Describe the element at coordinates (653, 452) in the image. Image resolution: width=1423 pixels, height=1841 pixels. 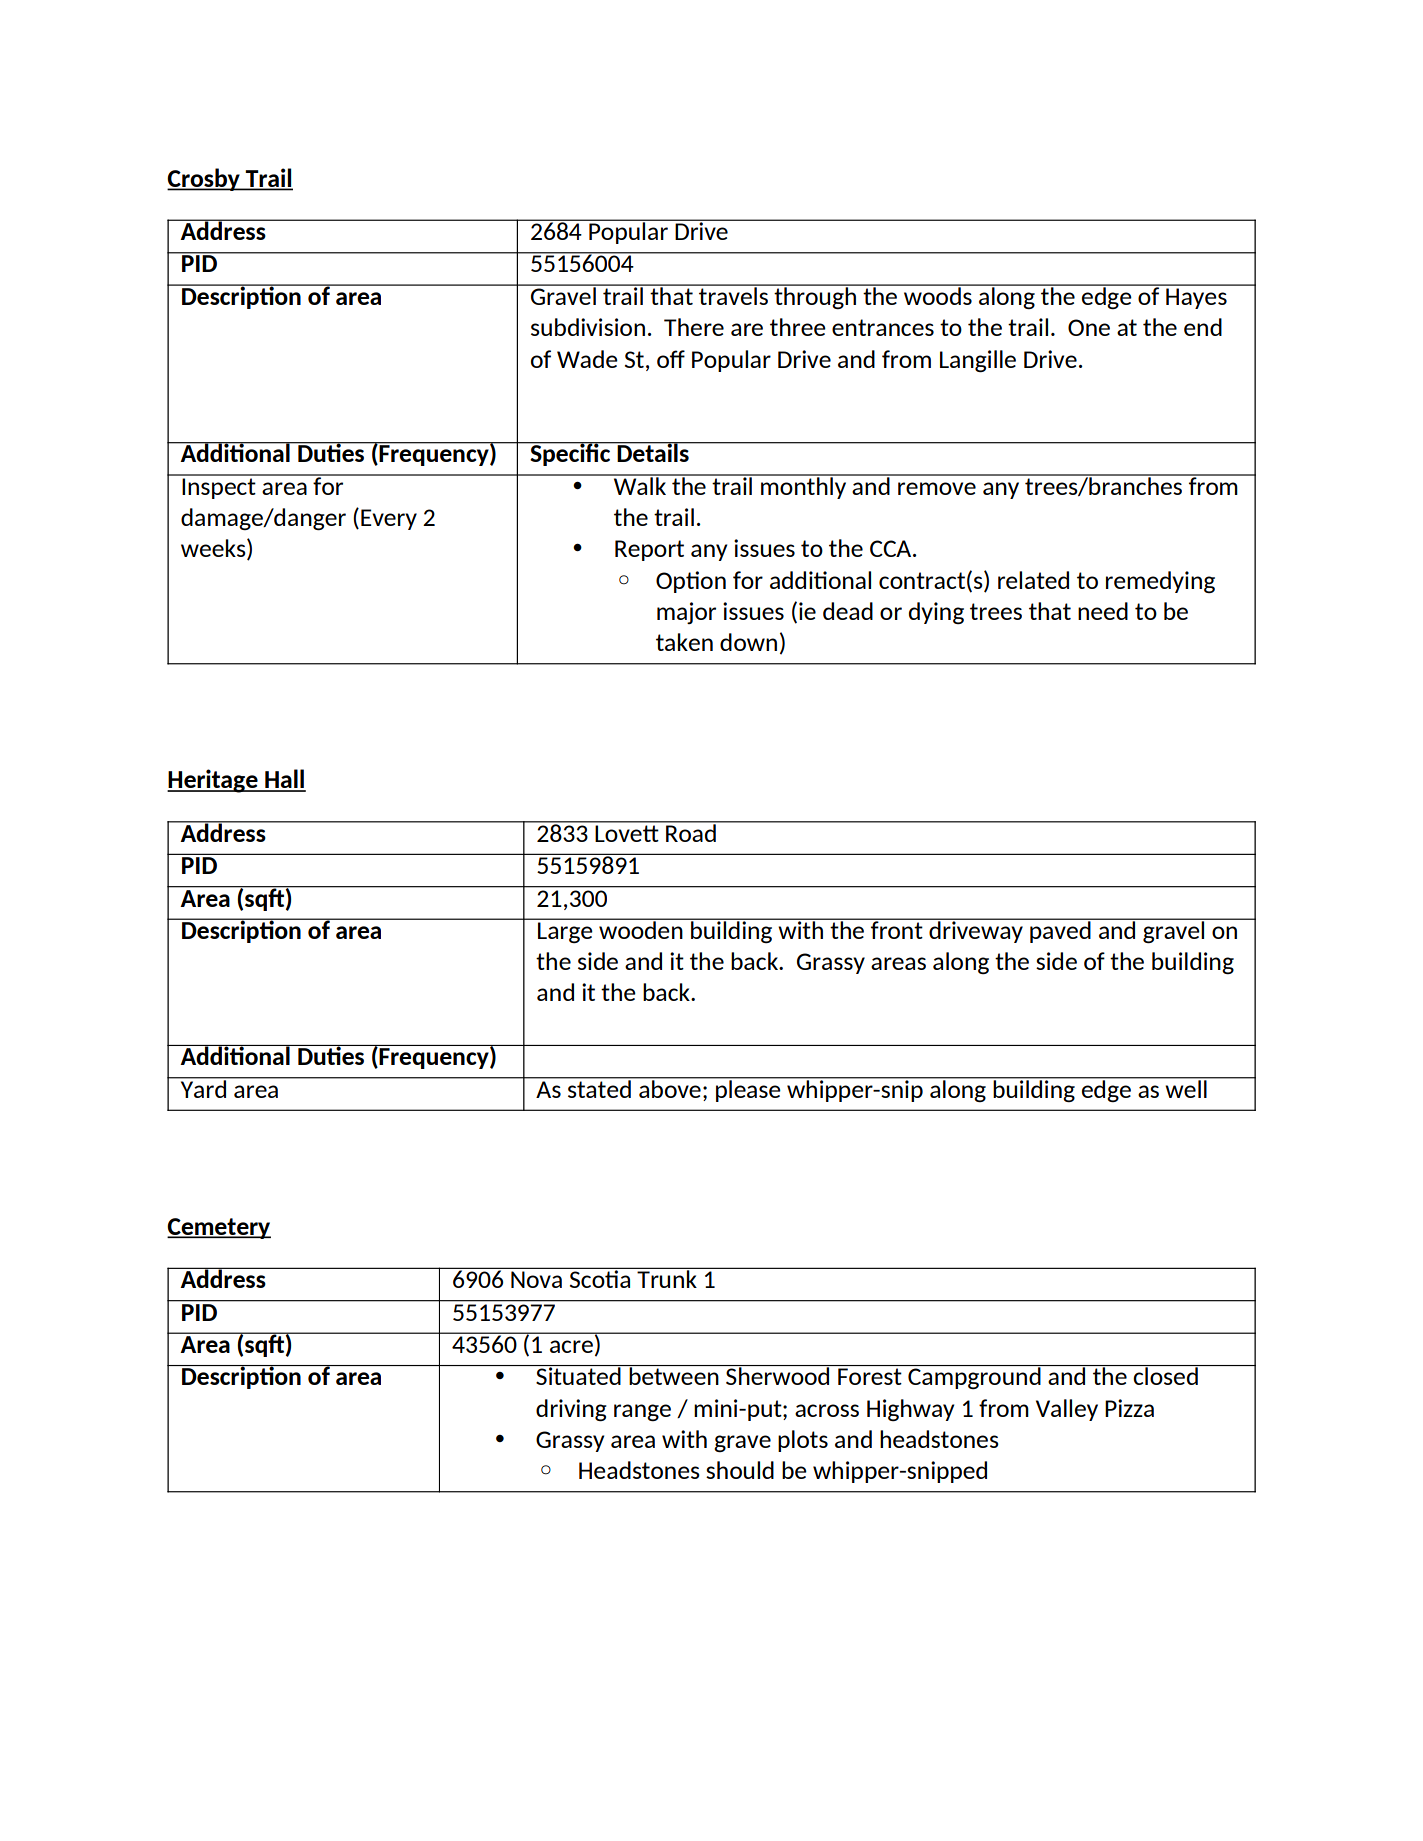
I see `Details` at that location.
